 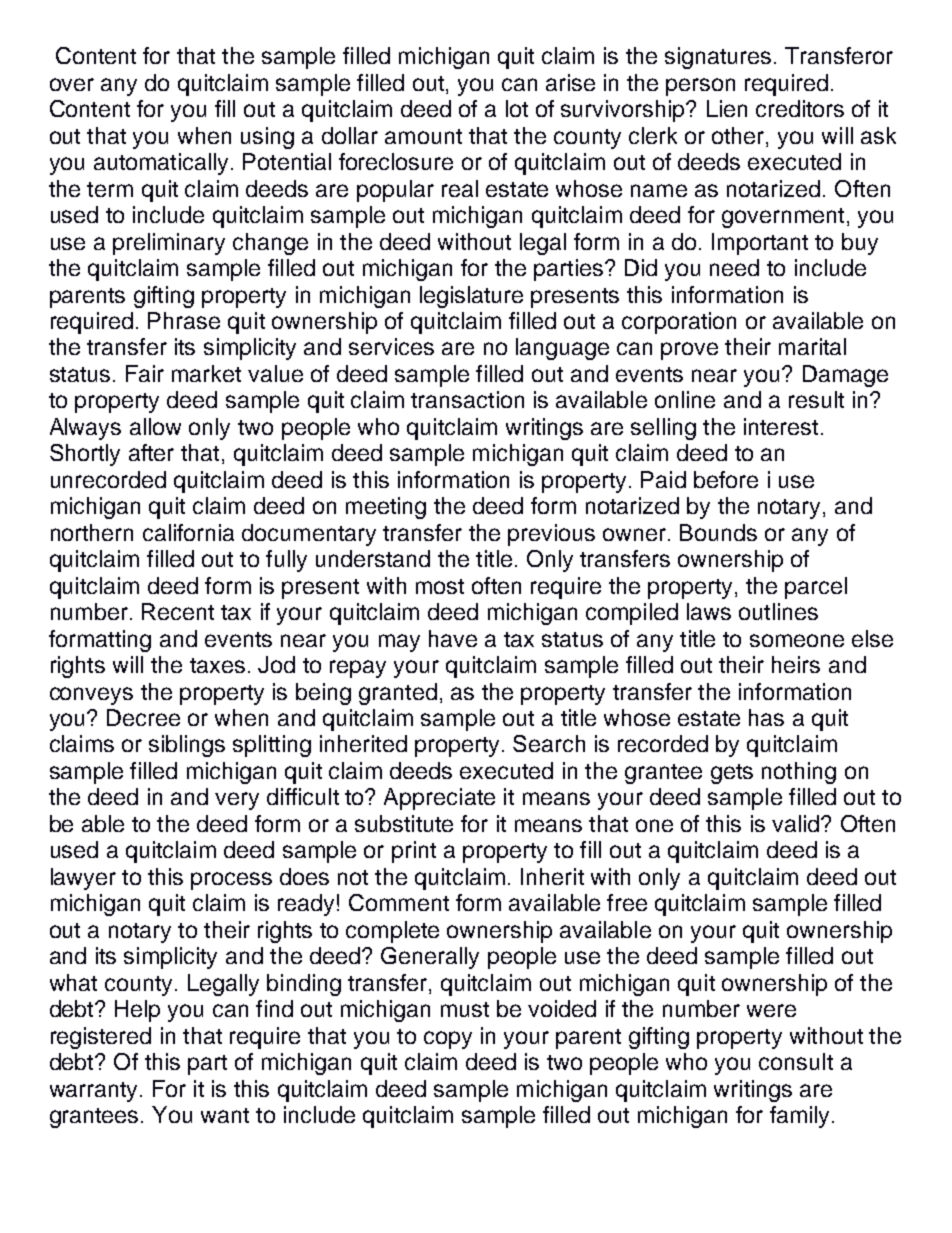 I want to click on copy, so click(x=448, y=1040).
